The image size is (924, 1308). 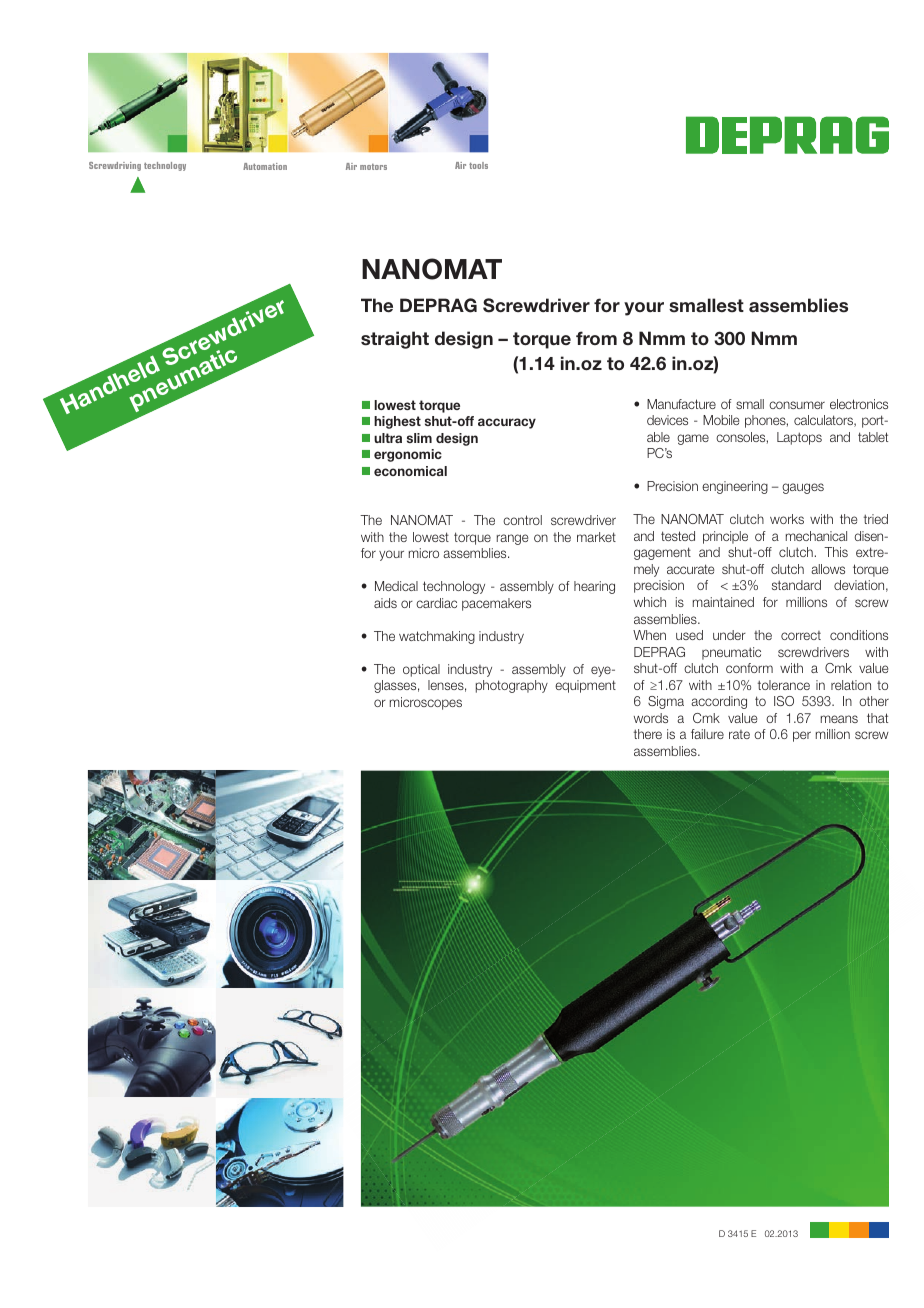 I want to click on ultra, so click(x=388, y=438).
